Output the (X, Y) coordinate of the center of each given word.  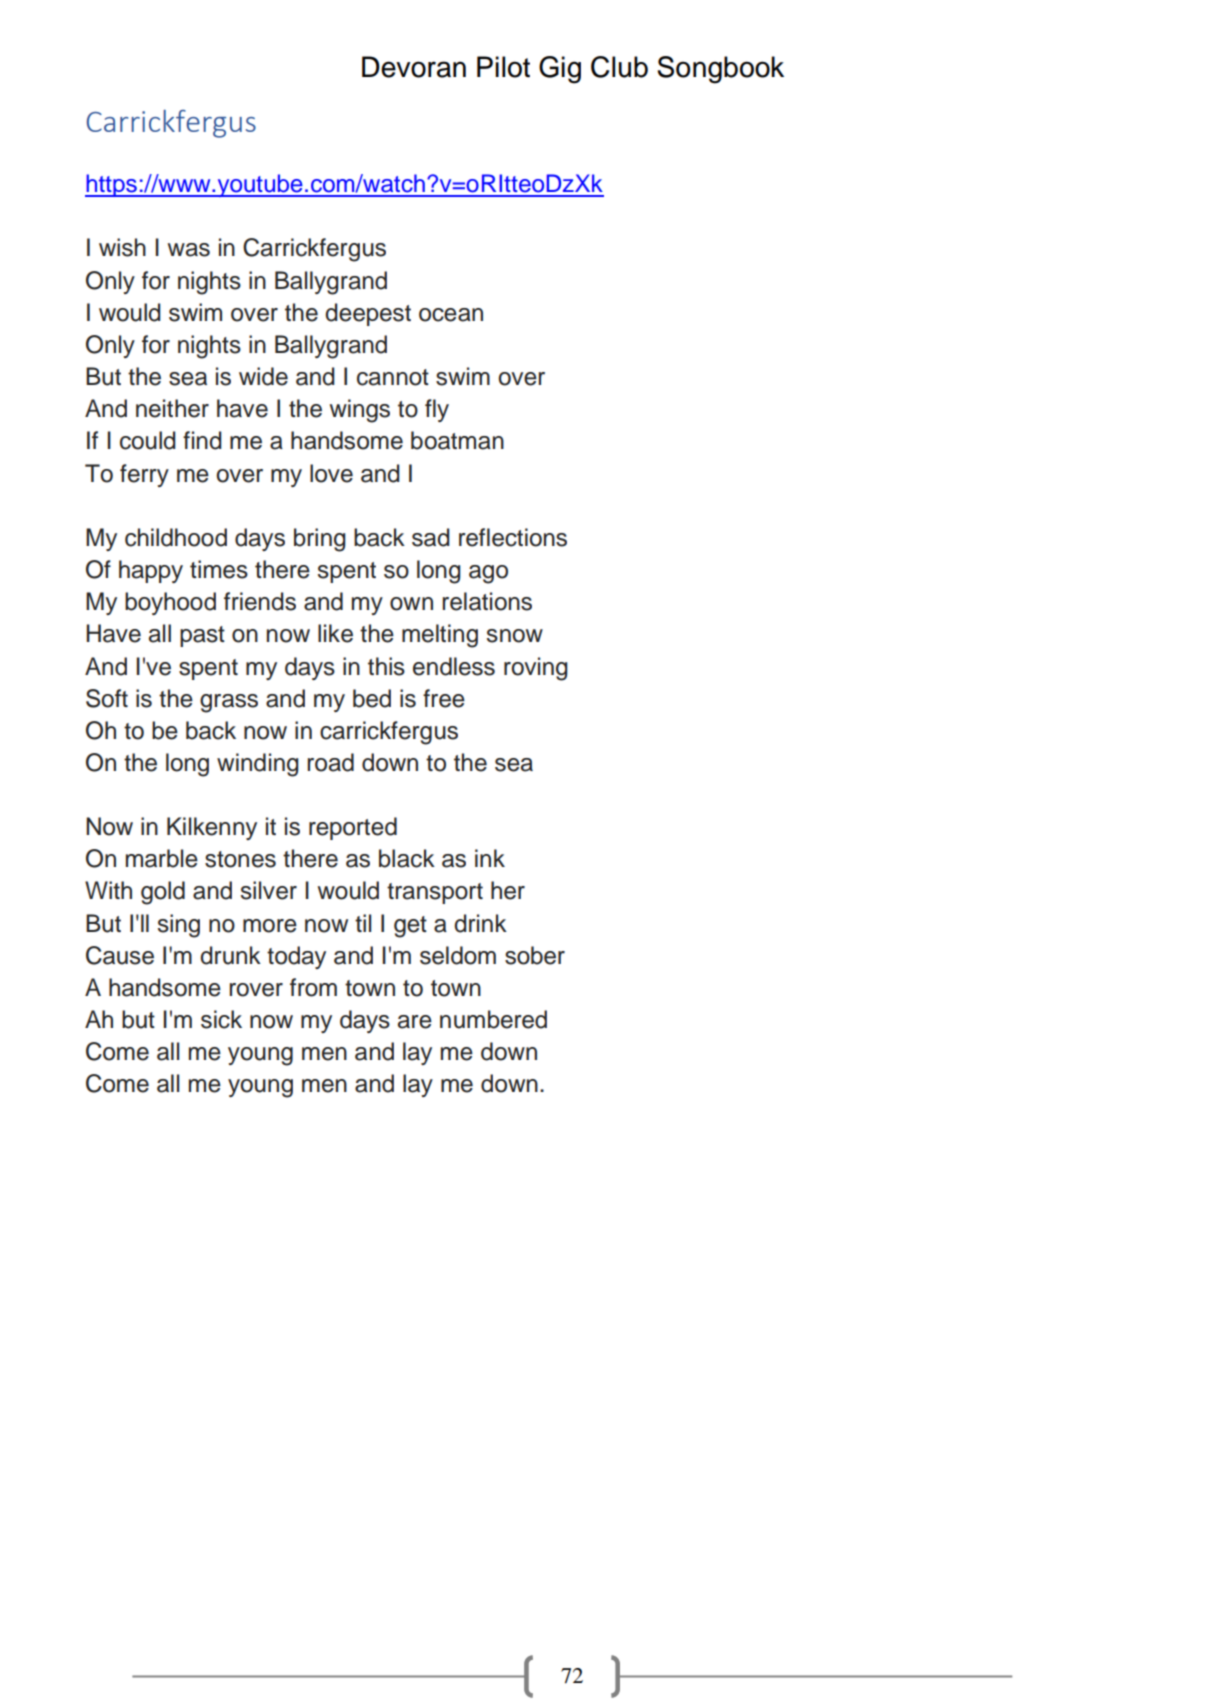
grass (229, 703)
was (189, 250)
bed (372, 698)
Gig (560, 70)
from (313, 987)
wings (360, 411)
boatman (457, 440)
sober (535, 955)
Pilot (503, 67)
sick (221, 1019)
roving (536, 669)
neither (172, 408)
